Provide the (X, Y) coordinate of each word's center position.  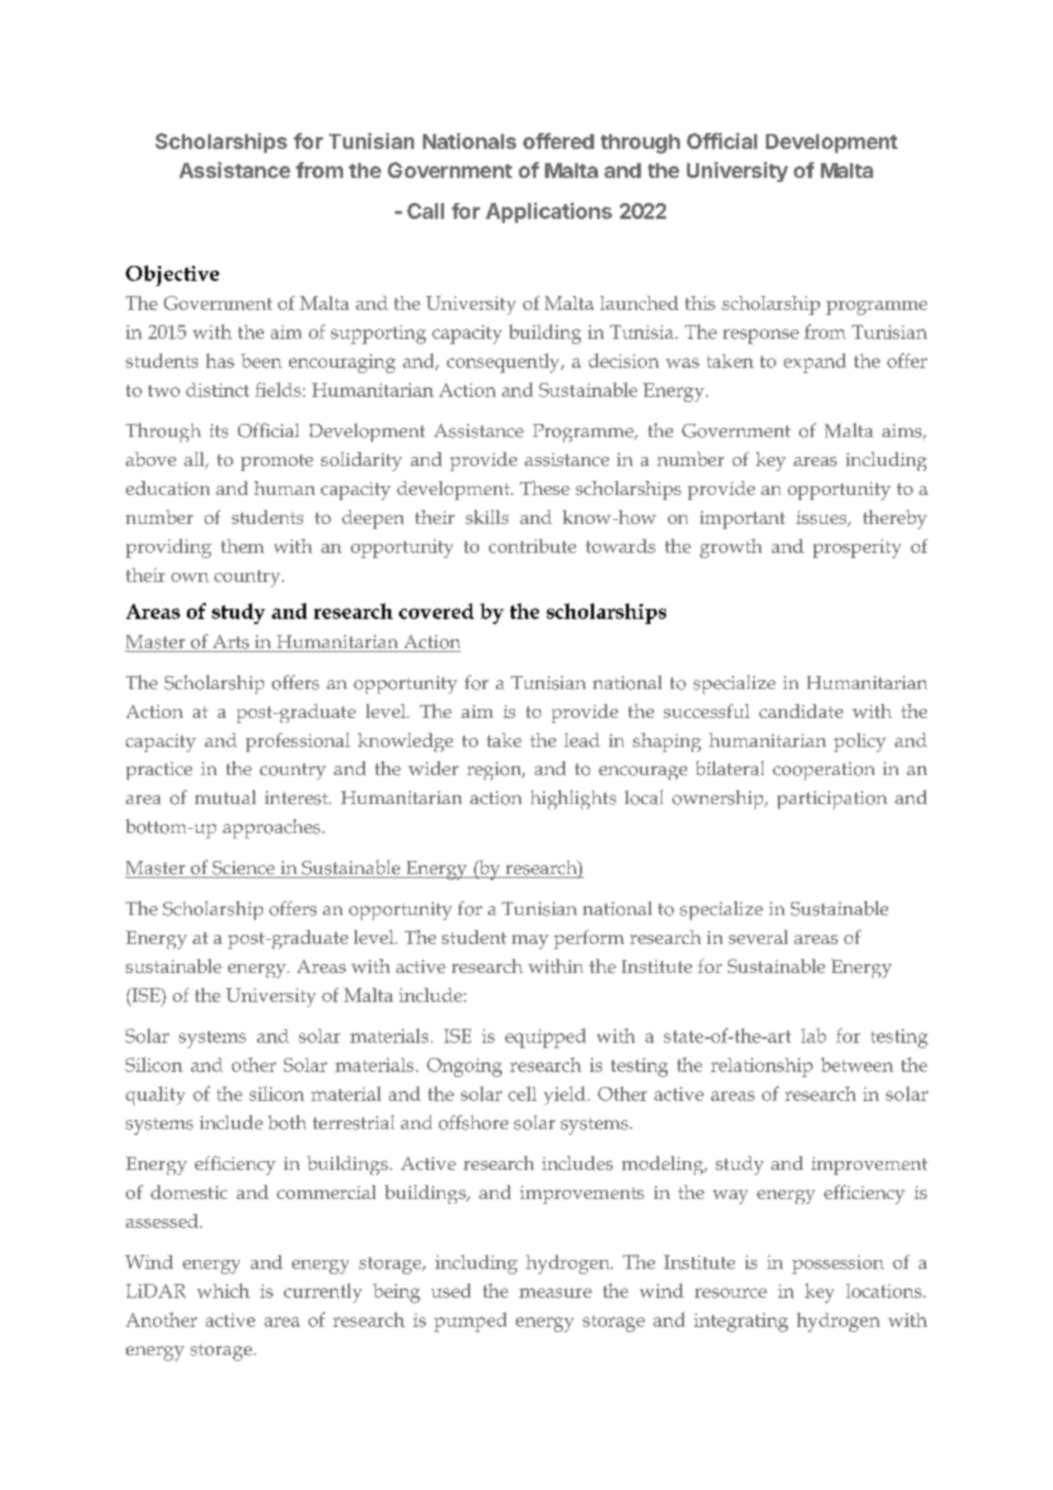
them (242, 546)
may (530, 942)
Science (243, 868)
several (758, 937)
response (761, 336)
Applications (549, 212)
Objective (172, 275)
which (223, 1290)
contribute (532, 546)
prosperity (857, 548)
